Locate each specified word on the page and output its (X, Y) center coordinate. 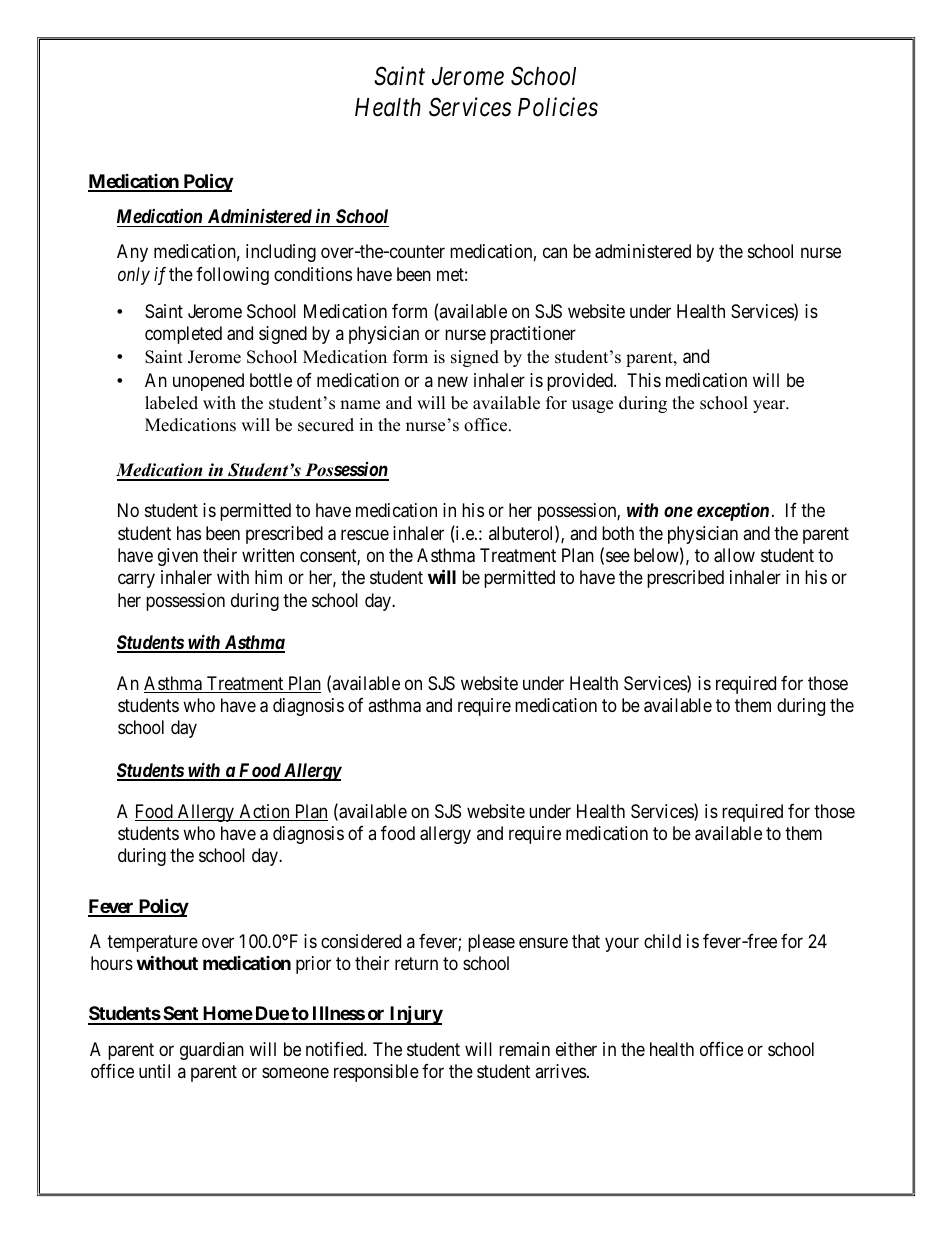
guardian (212, 1051)
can (555, 253)
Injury (415, 1015)
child (662, 941)
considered (361, 941)
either (576, 1049)
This (644, 380)
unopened (208, 382)
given (178, 557)
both (618, 533)
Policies (558, 107)
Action (264, 812)
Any (132, 253)
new (453, 381)
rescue (365, 534)
